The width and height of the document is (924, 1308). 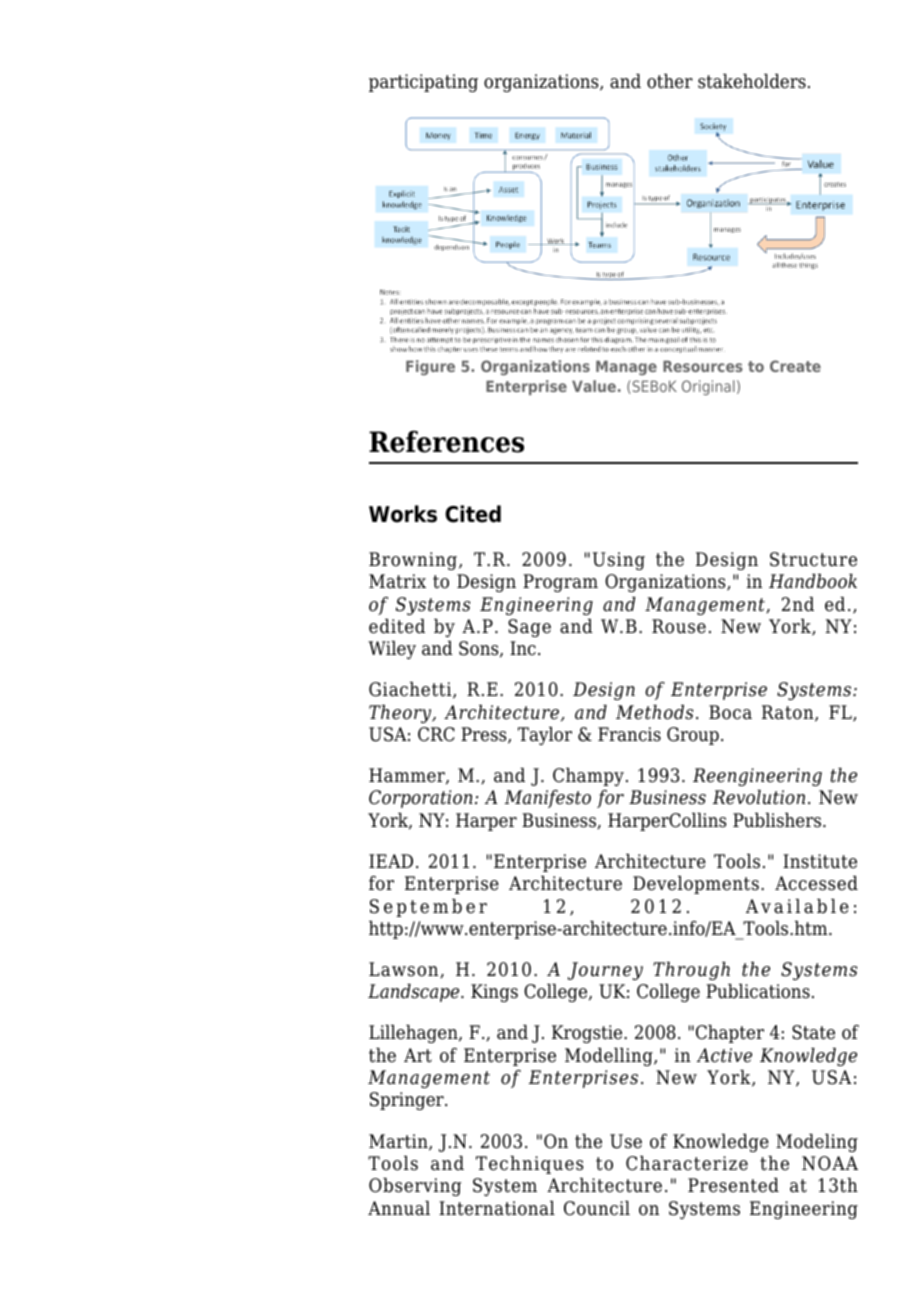 I want to click on Council, so click(x=597, y=1208).
